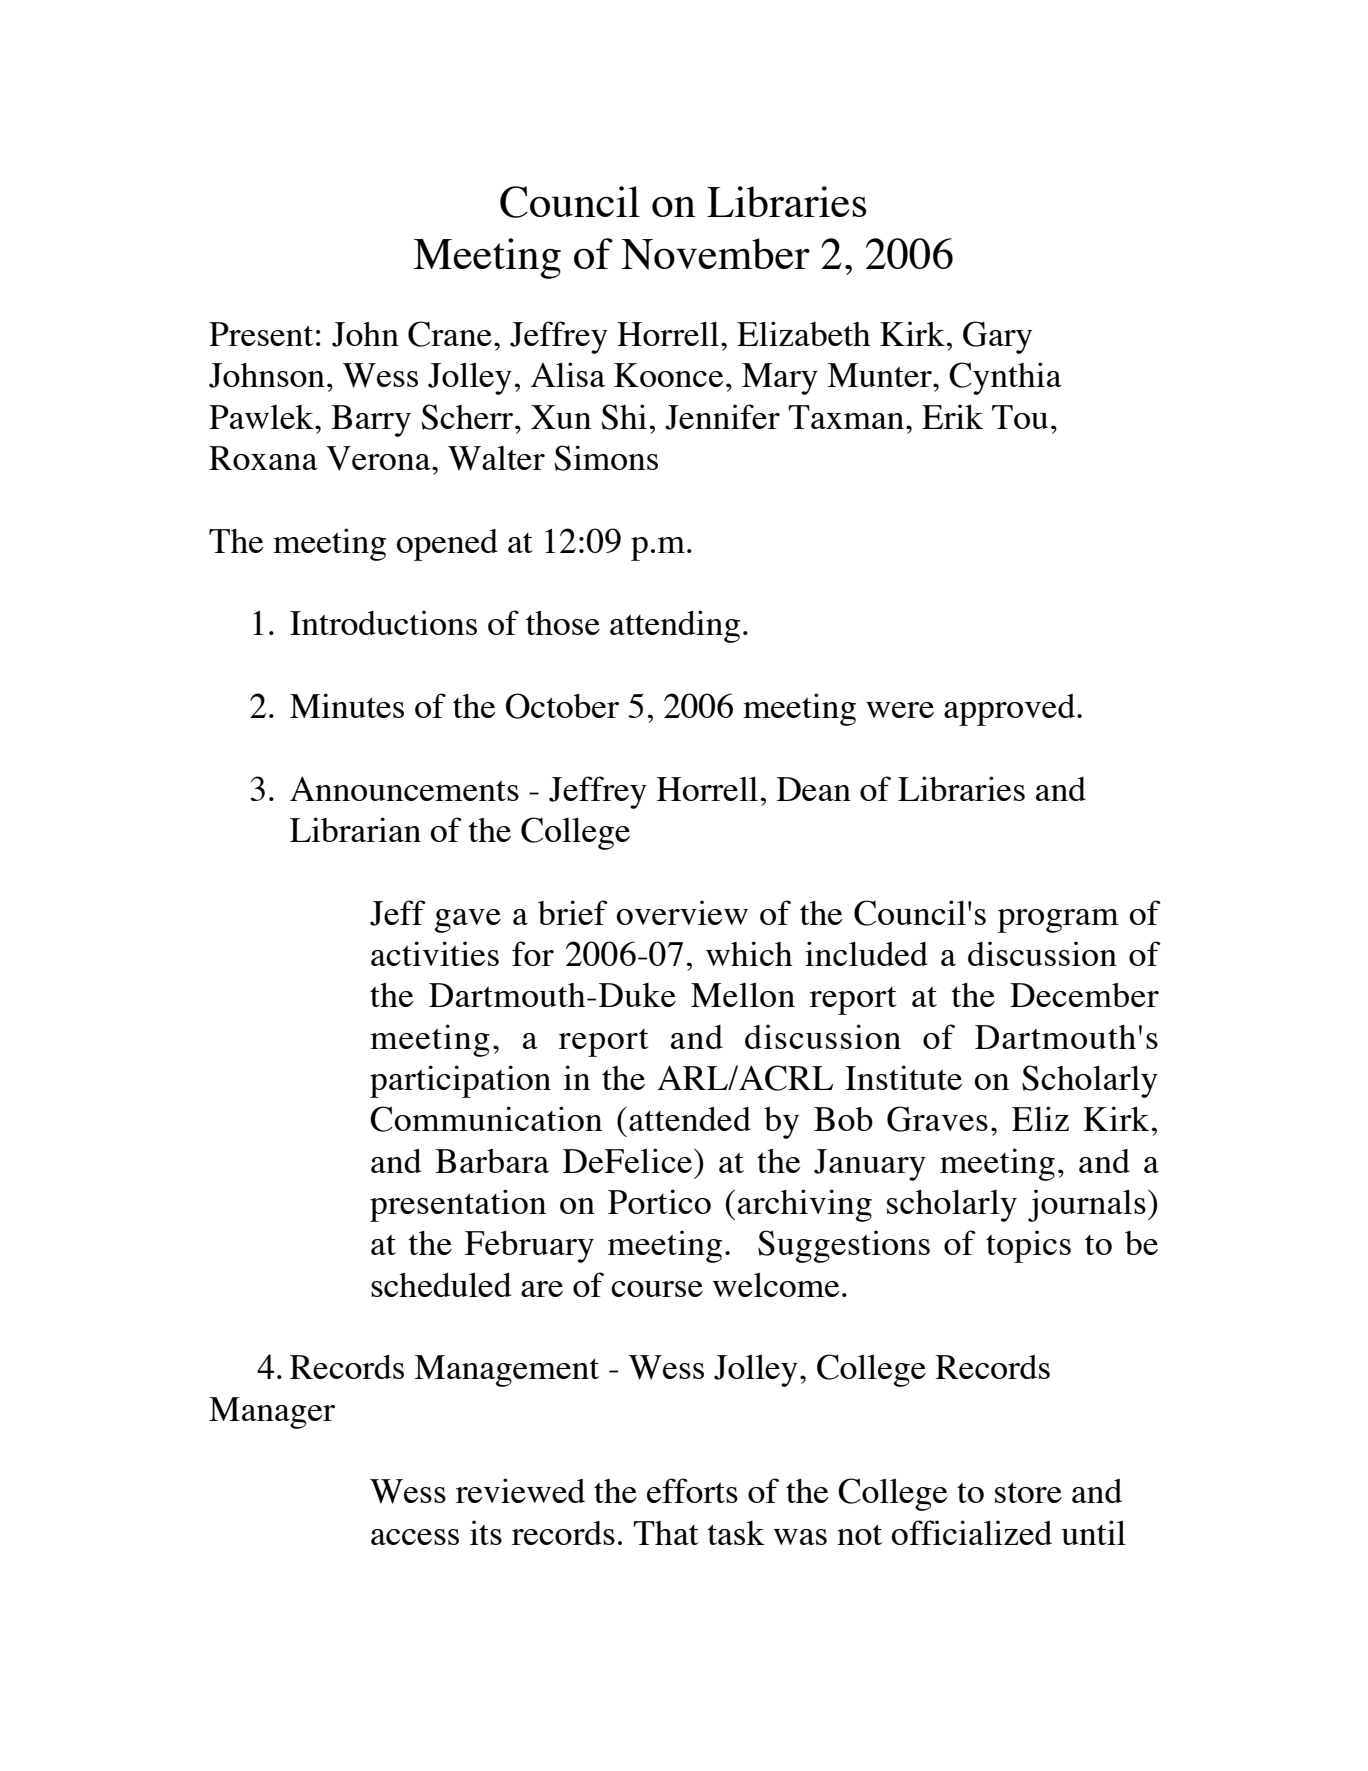  I want to click on topics, so click(1028, 1246).
